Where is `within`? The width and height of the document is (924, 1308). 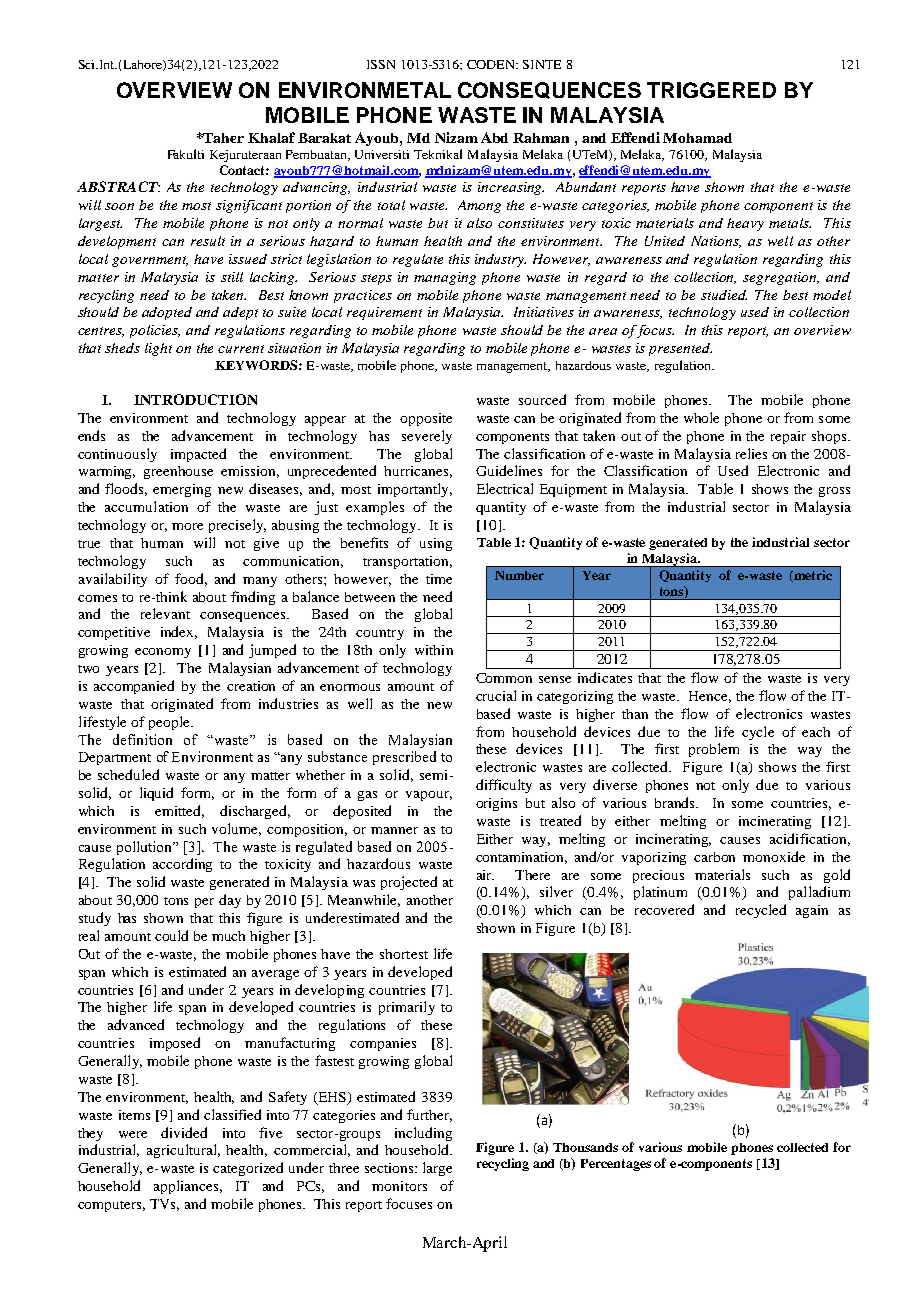 within is located at coordinates (434, 650).
